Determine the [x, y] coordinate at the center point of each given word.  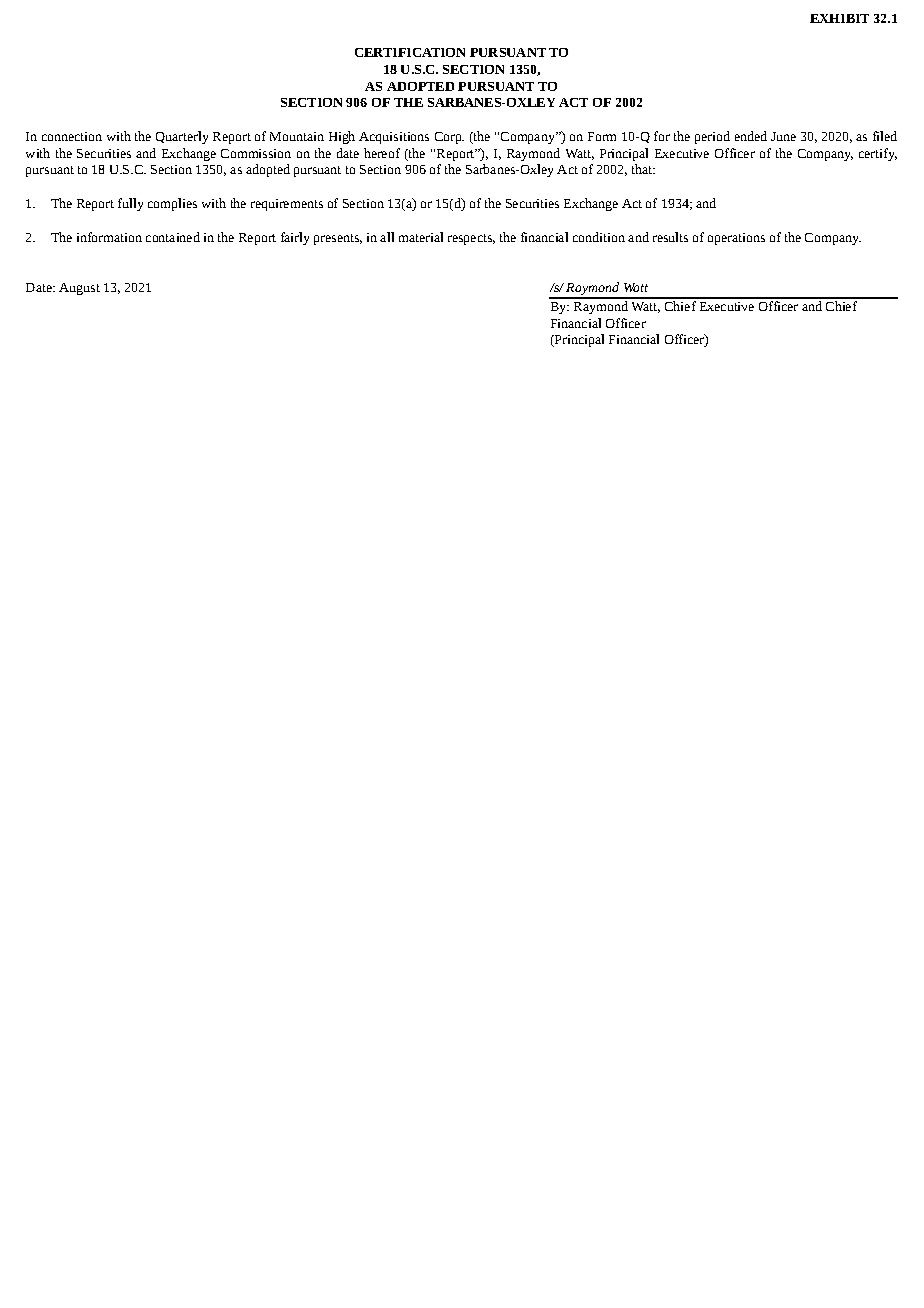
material [421, 237]
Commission [256, 153]
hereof [382, 153]
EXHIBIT [839, 18]
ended [751, 136]
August [79, 289]
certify [878, 154]
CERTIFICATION [410, 52]
